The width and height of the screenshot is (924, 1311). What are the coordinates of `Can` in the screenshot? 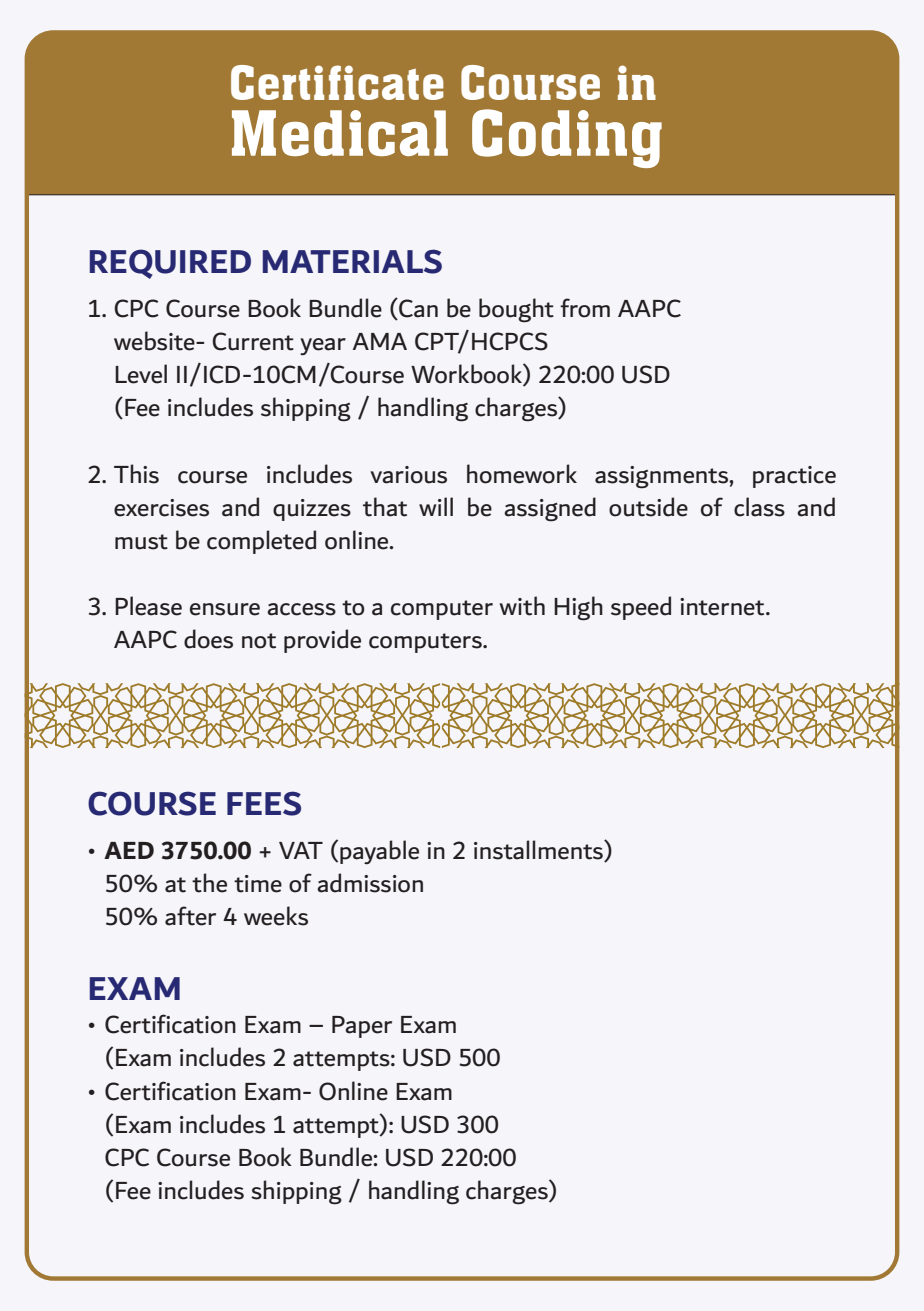 It's located at (417, 309).
